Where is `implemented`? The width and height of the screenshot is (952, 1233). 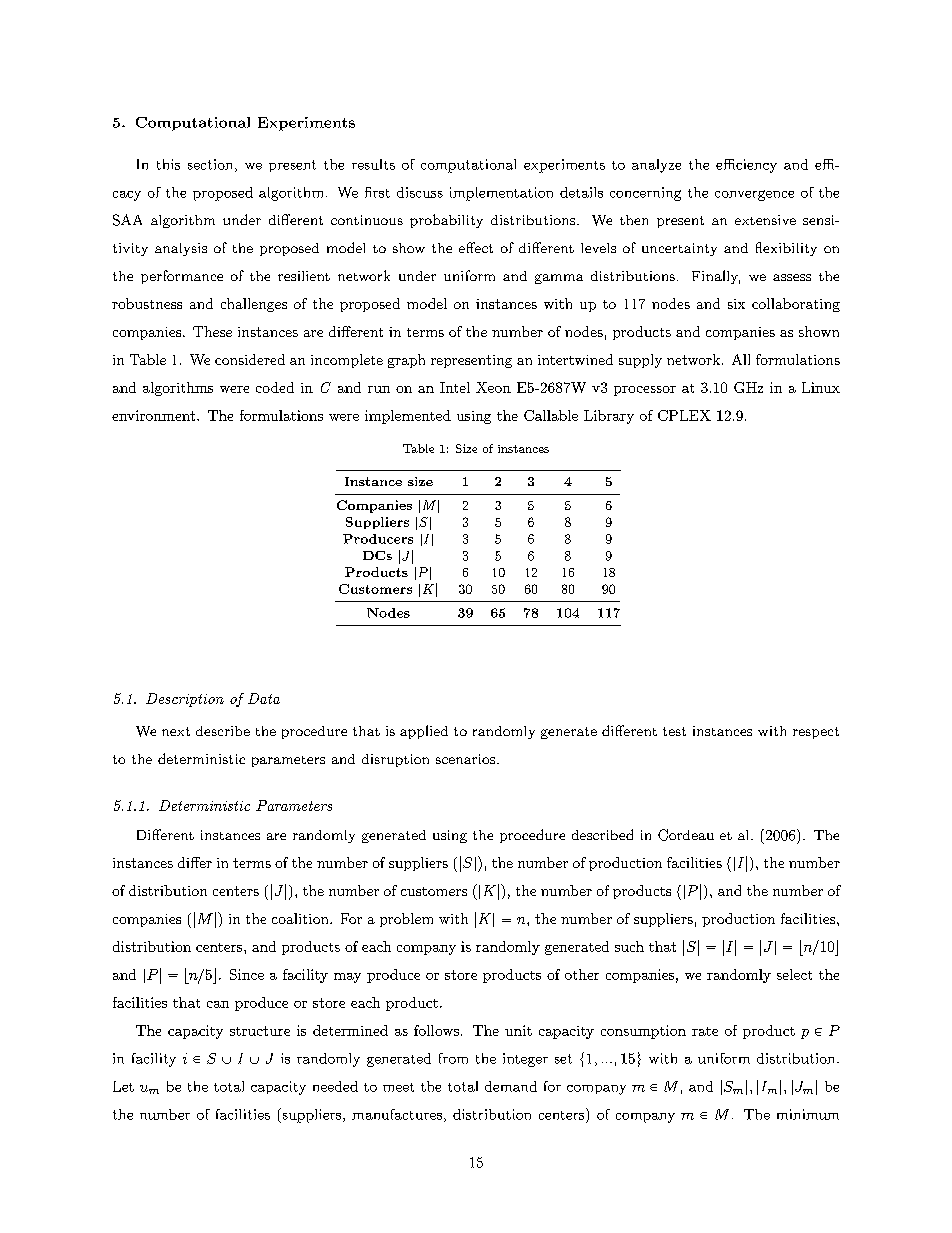 implemented is located at coordinates (408, 417).
